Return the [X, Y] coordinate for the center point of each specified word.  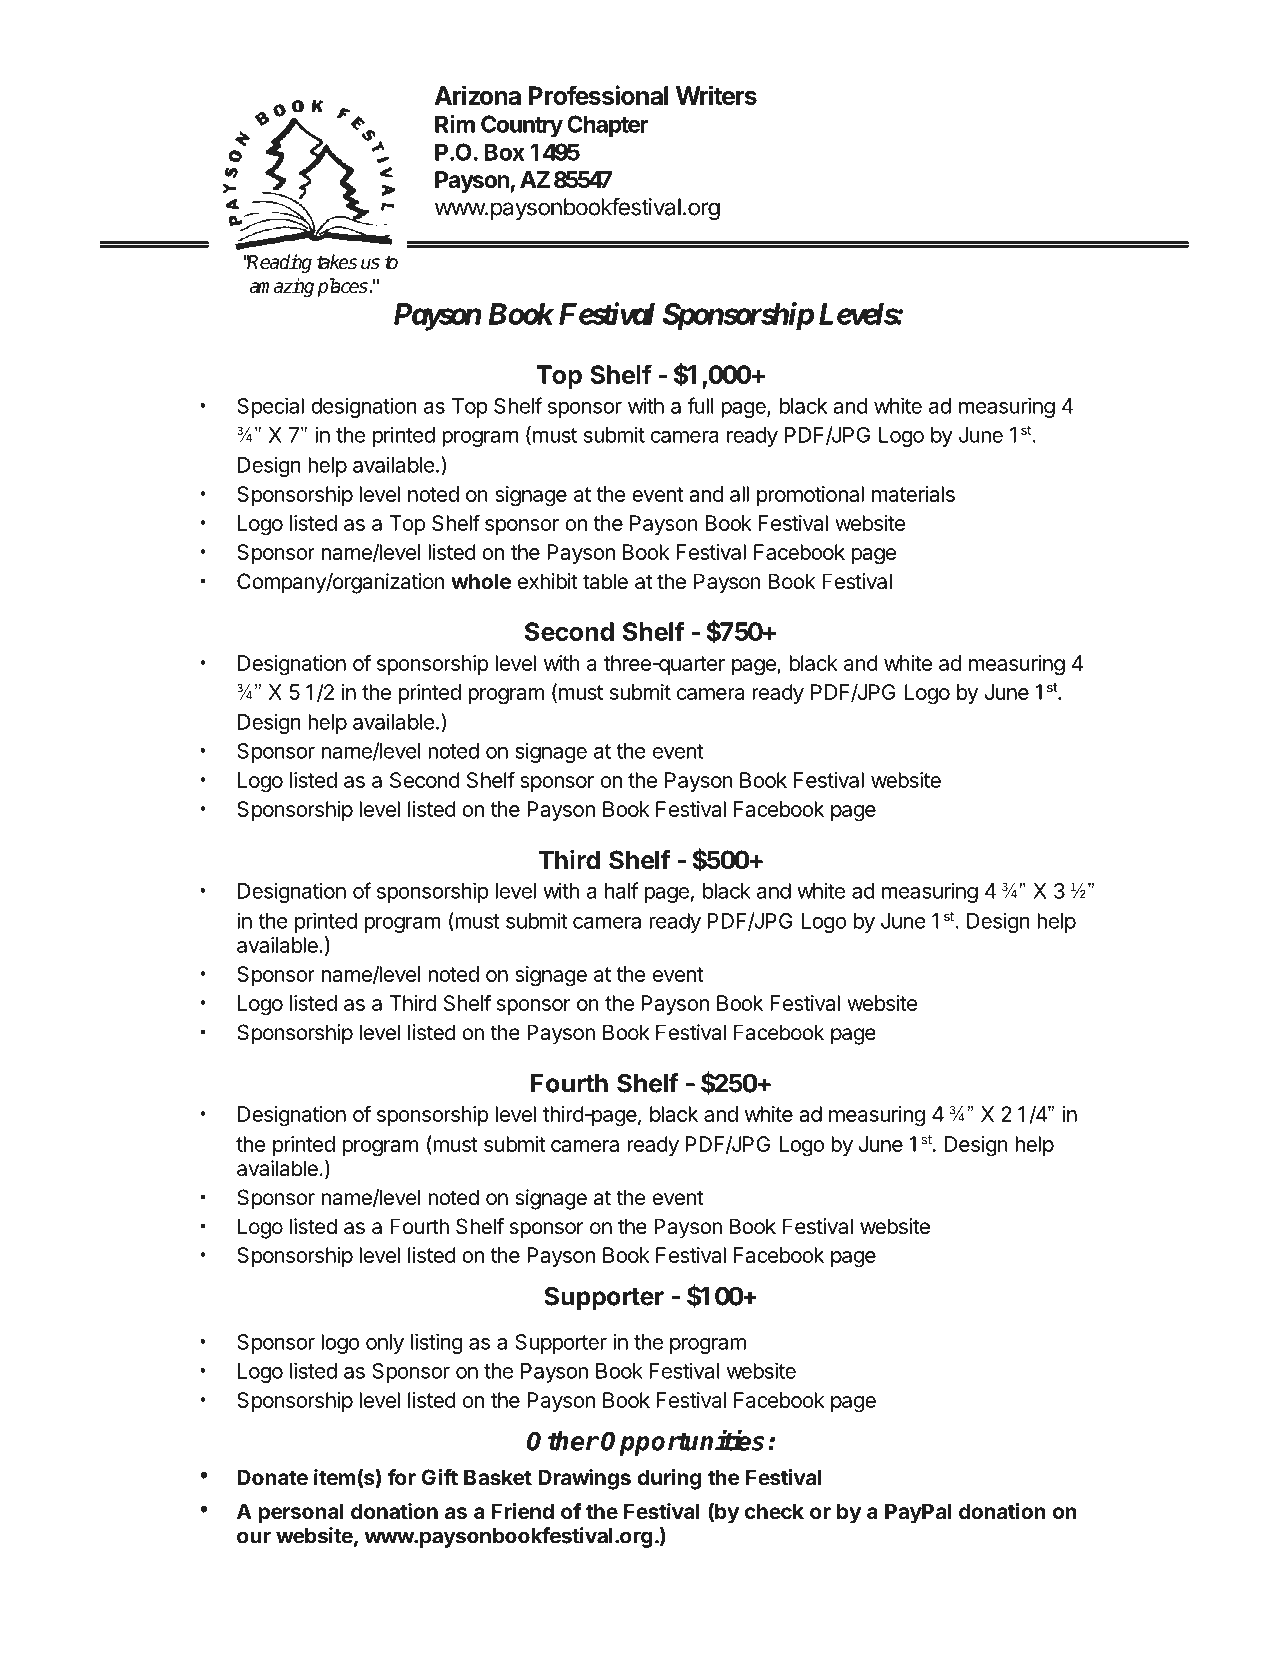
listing [437, 1343]
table [605, 581]
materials [913, 494]
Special [270, 407]
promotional [810, 496]
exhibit [548, 581]
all [739, 494]
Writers [716, 95]
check [774, 1511]
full [700, 405]
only [385, 1344]
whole [481, 581]
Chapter [608, 126]
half [622, 890]
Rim [455, 124]
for [402, 1477]
